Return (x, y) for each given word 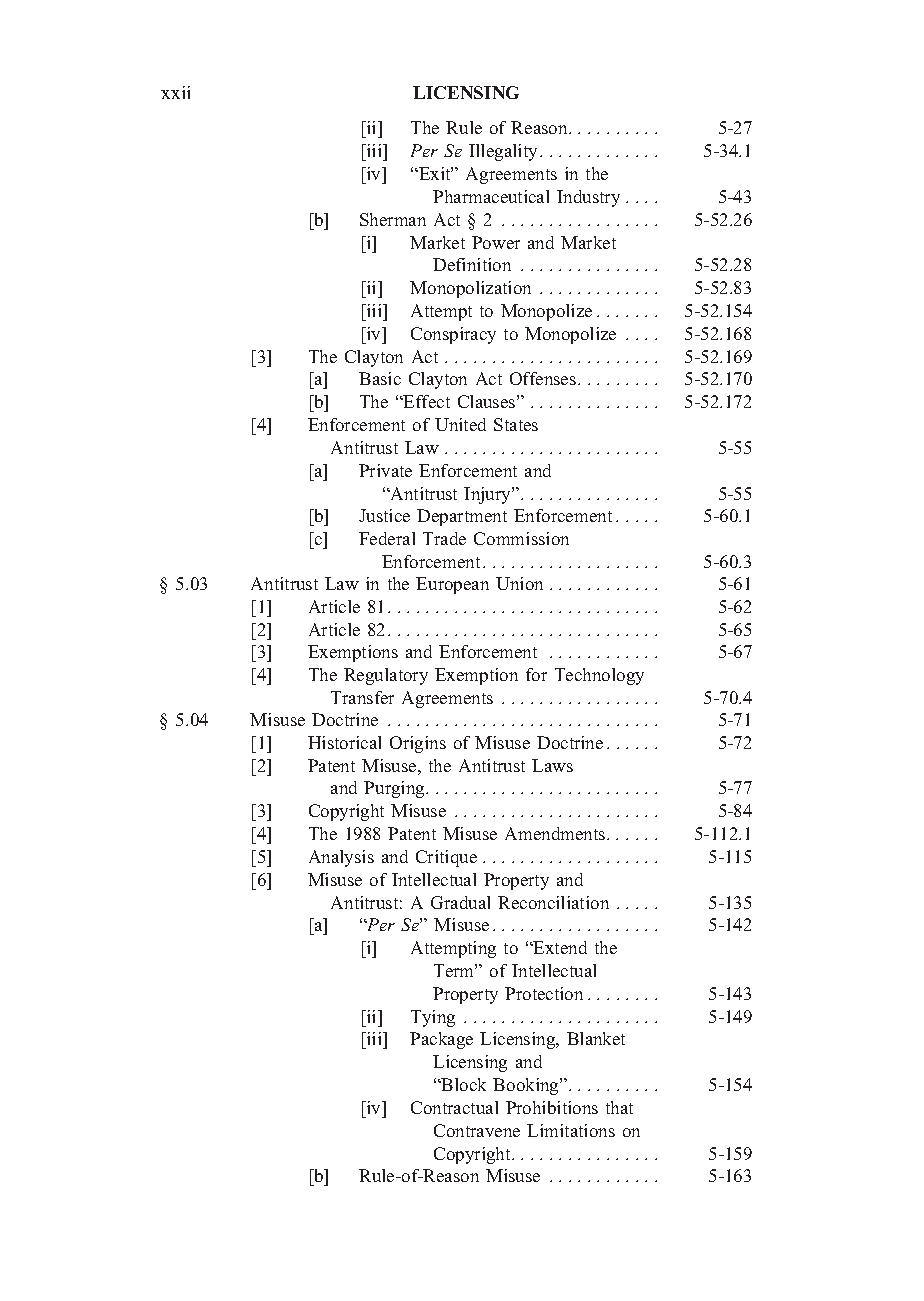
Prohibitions (552, 1107)
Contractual (454, 1107)
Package (441, 1040)
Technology (599, 676)
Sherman (393, 219)
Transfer (362, 697)
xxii (175, 92)
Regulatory (386, 676)
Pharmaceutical (491, 196)
